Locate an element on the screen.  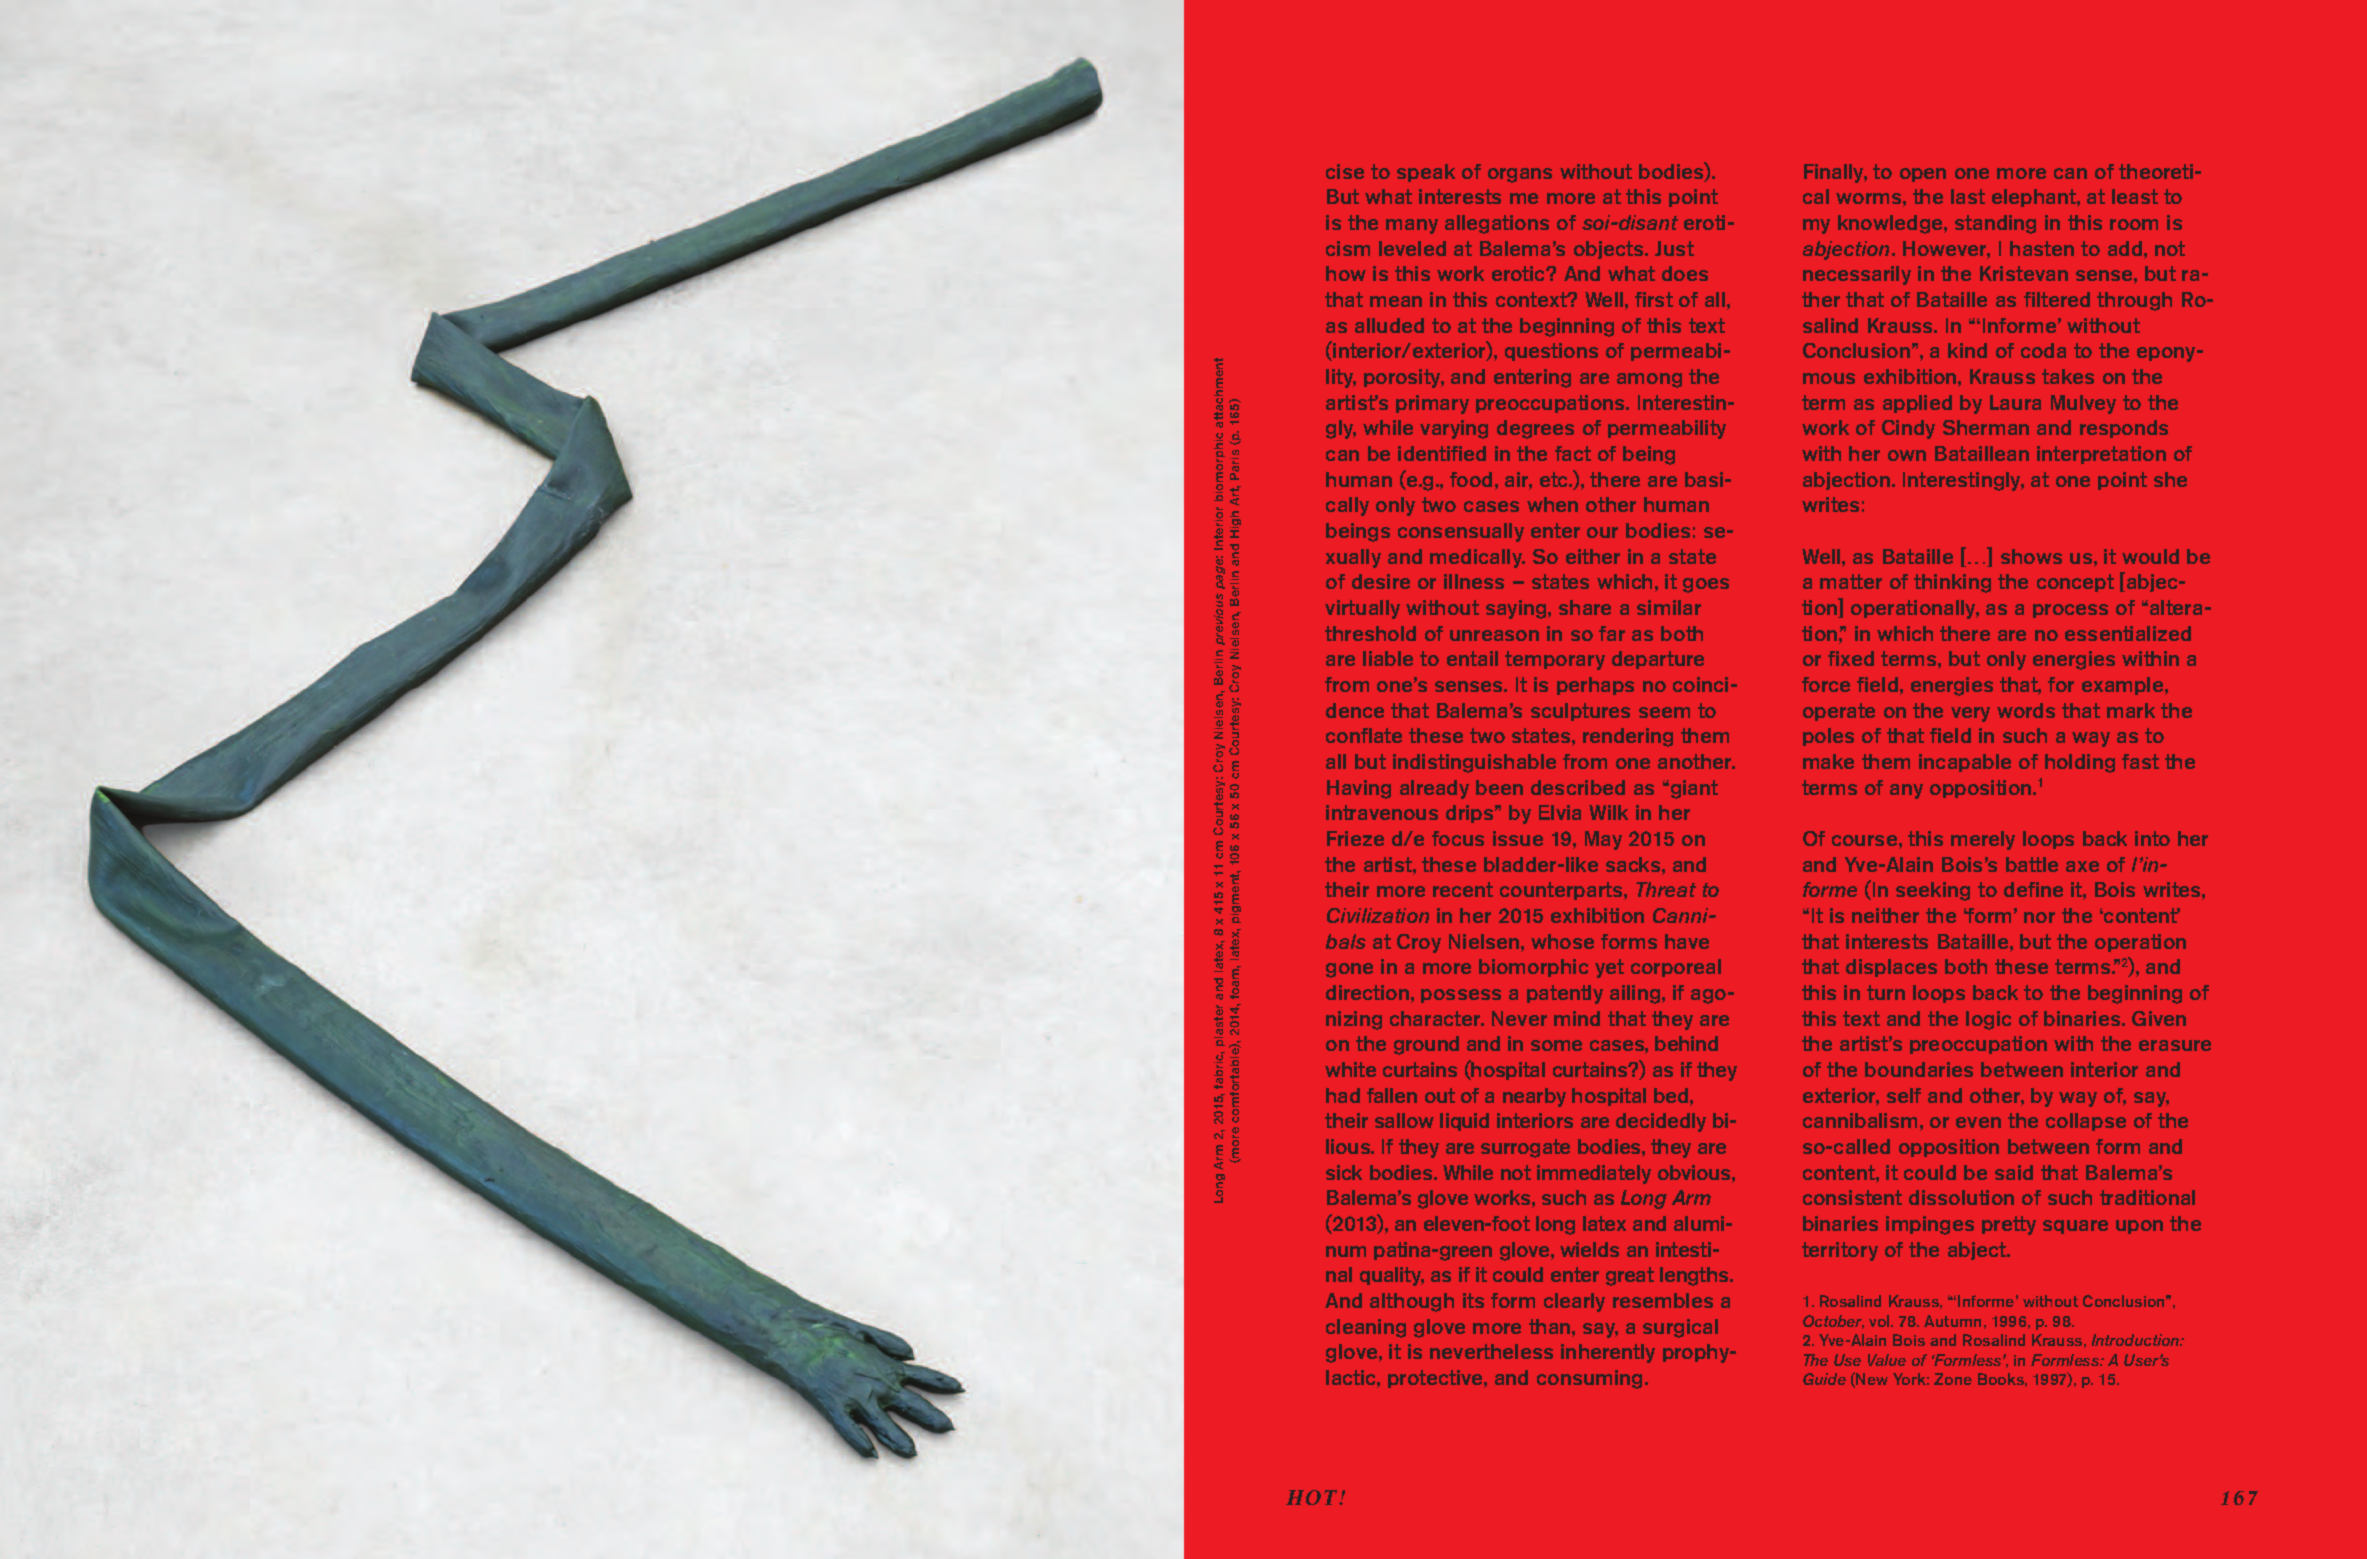
behind is located at coordinates (1686, 1043).
